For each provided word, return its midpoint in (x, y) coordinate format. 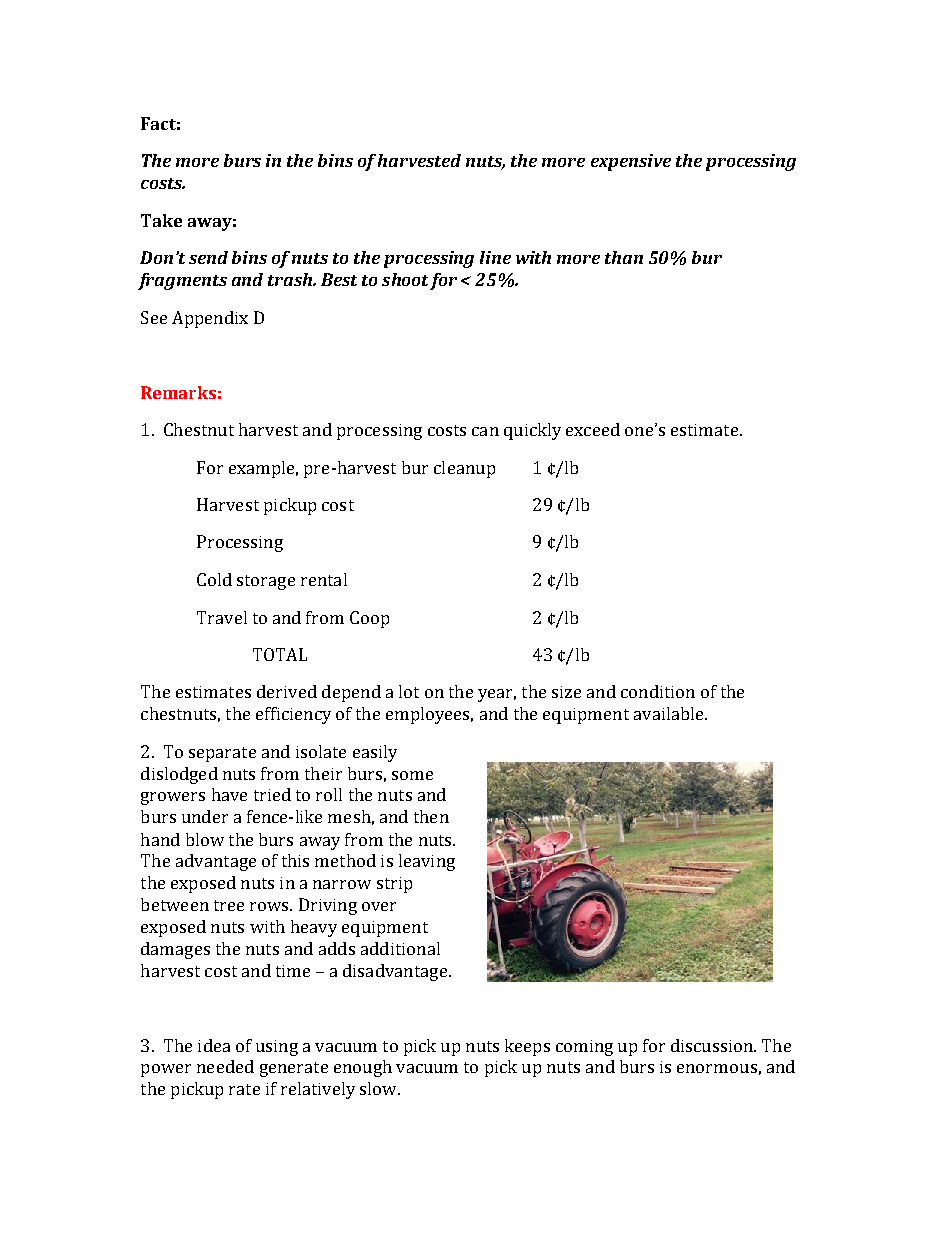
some (412, 775)
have (229, 794)
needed (225, 1066)
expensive (631, 162)
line (495, 257)
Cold (214, 579)
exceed (593, 429)
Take (161, 220)
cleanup (464, 469)
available (670, 713)
